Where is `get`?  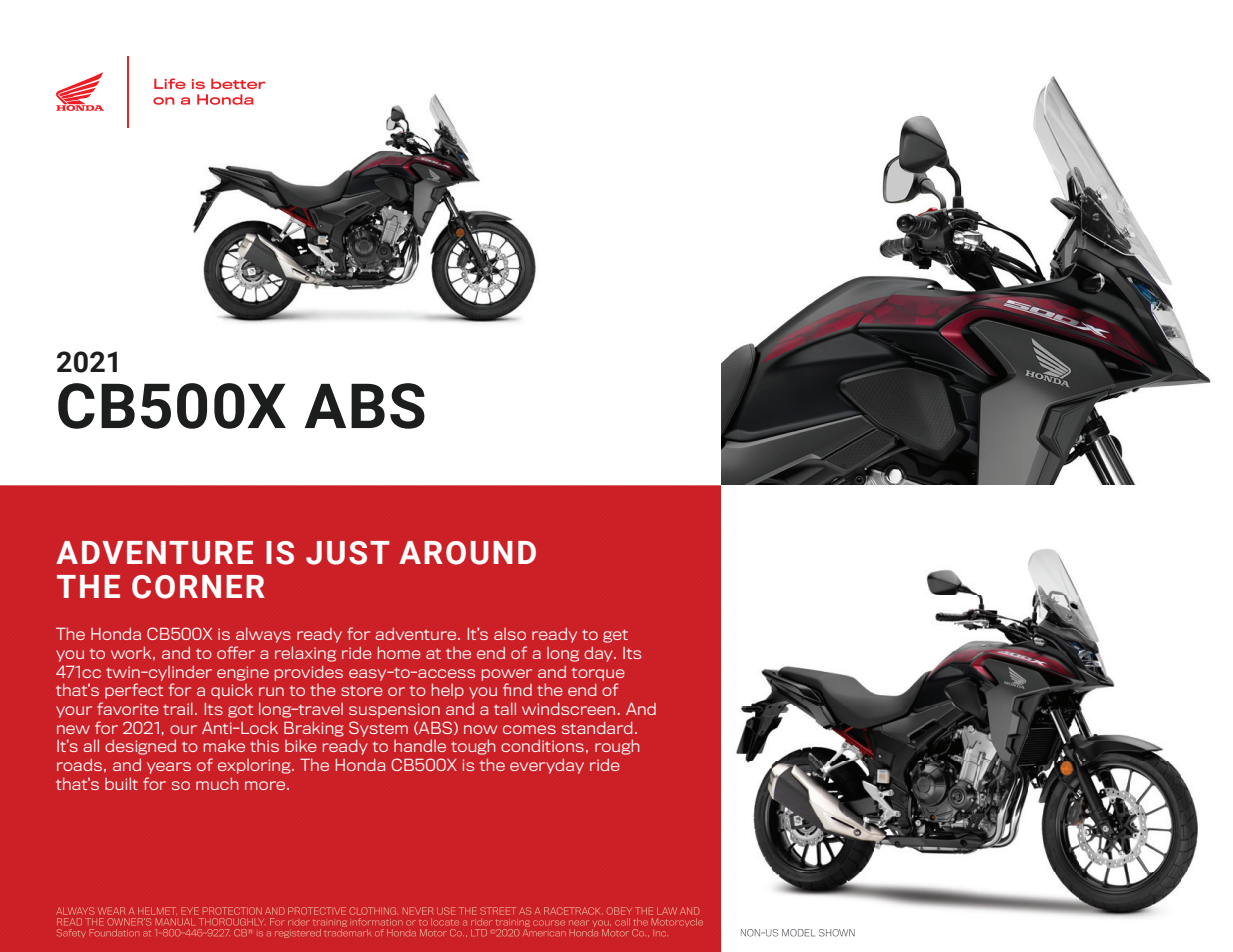 get is located at coordinates (615, 636).
